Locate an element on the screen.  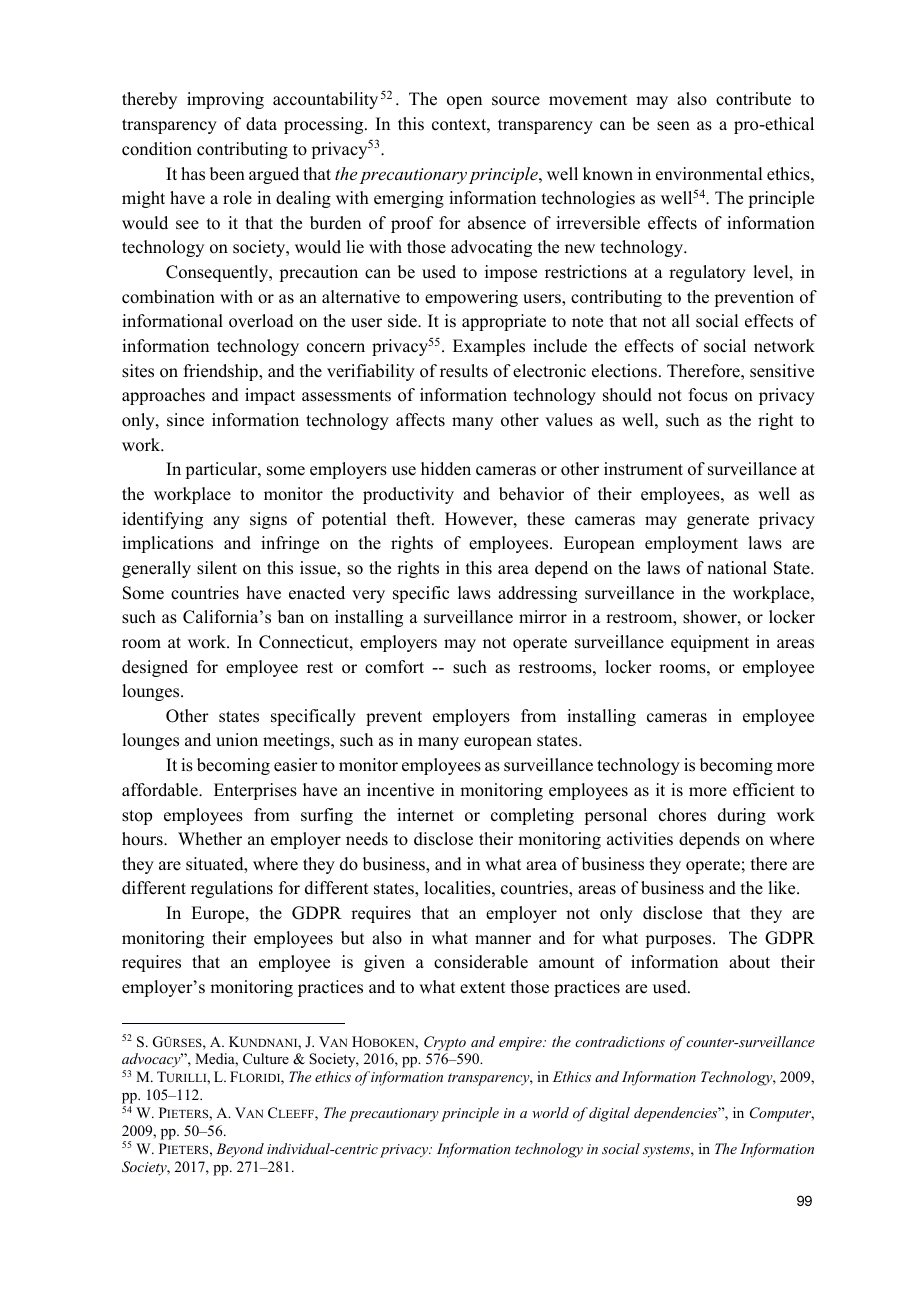
open is located at coordinates (464, 102).
